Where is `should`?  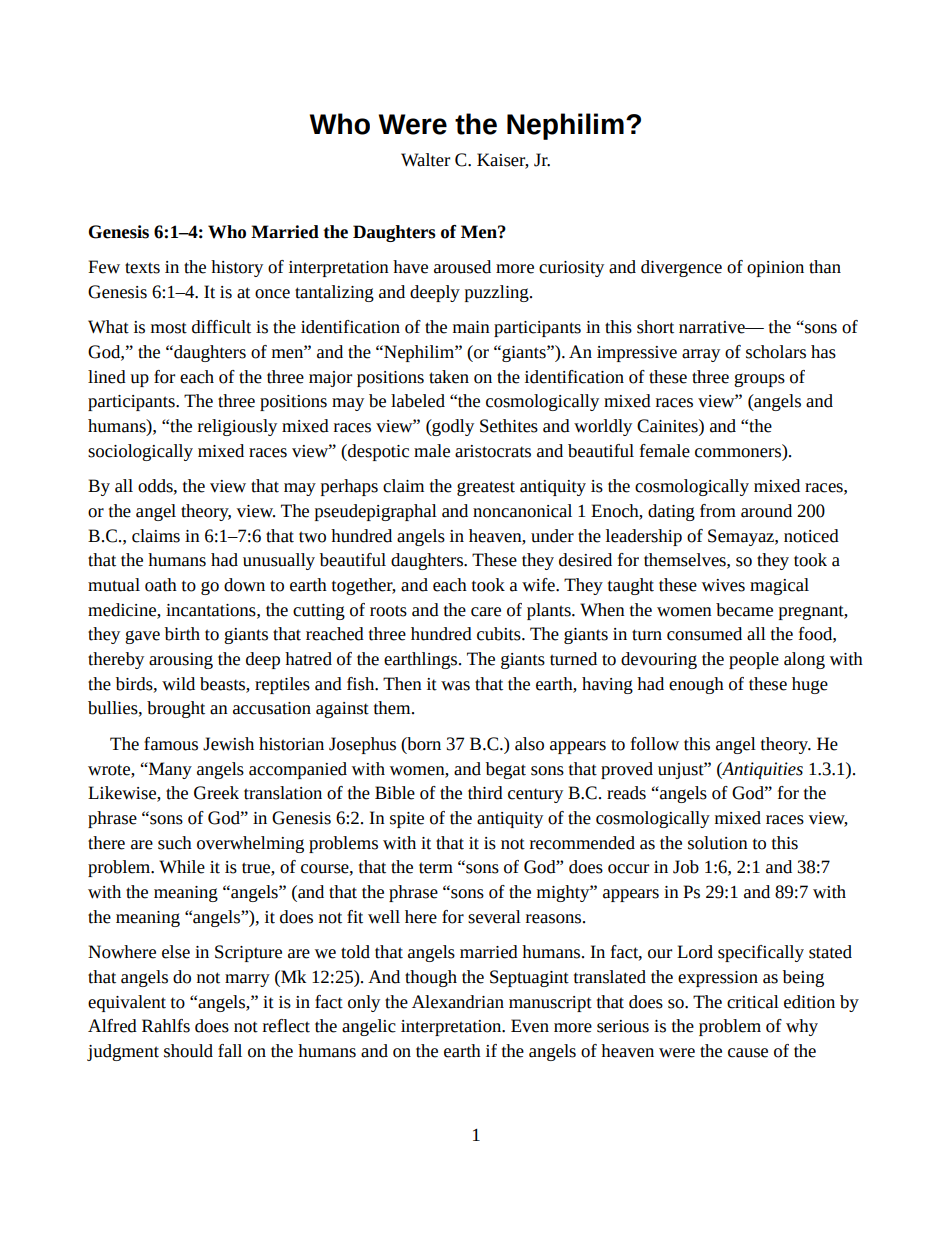
should is located at coordinates (188, 1051).
